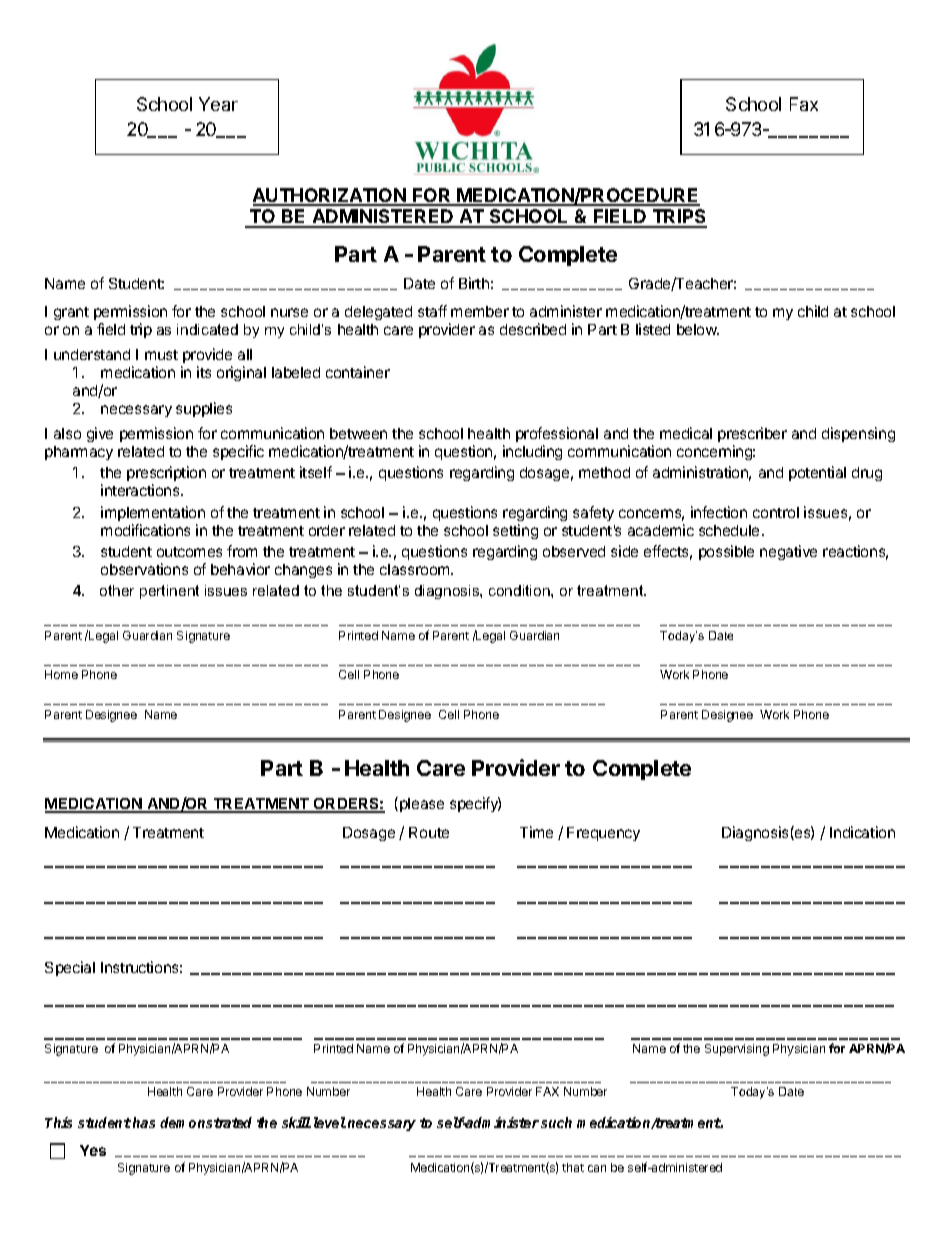  I want to click on Supervising, so click(737, 1050).
